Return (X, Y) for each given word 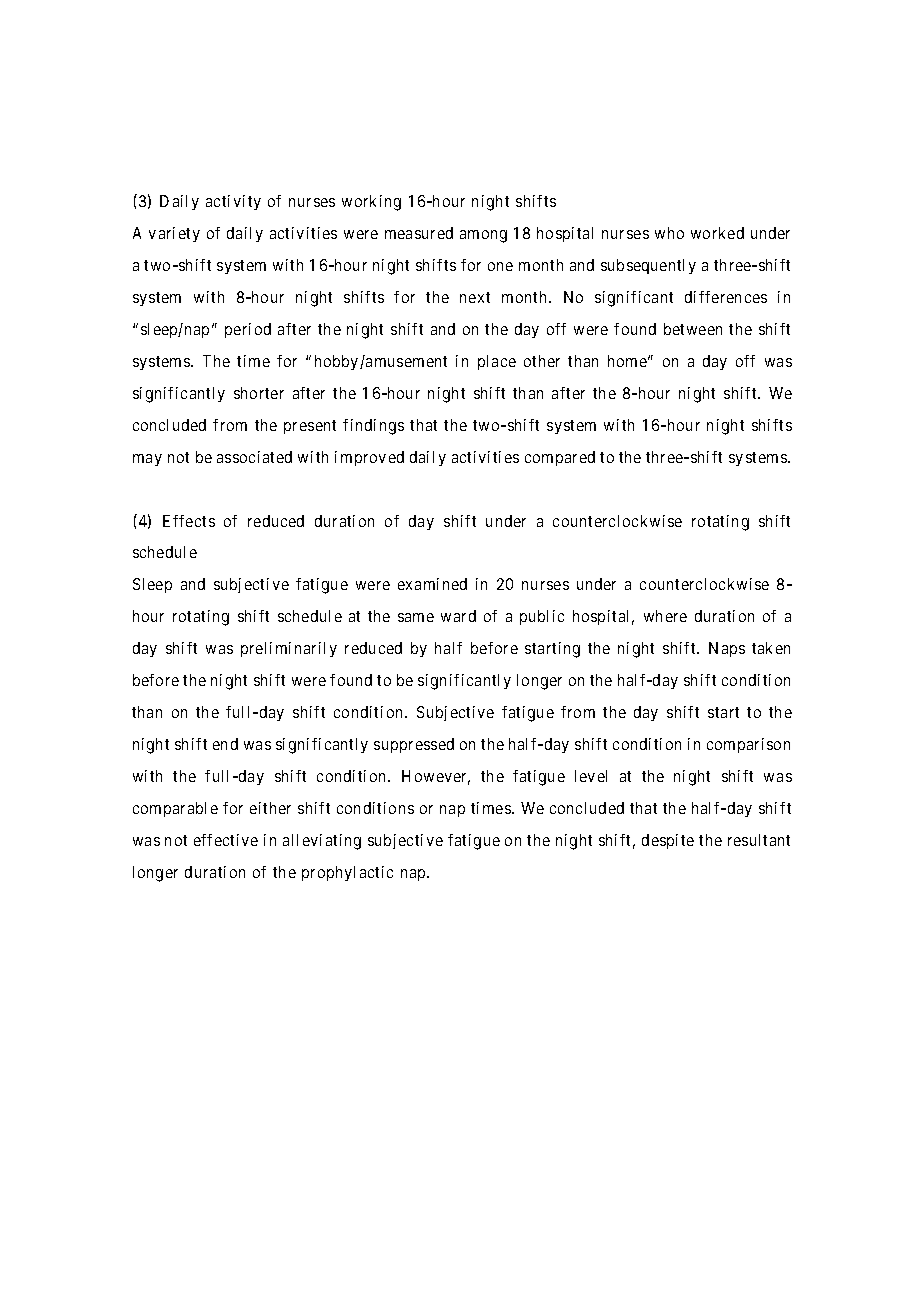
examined (432, 584)
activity (233, 202)
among (483, 236)
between (693, 329)
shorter (259, 393)
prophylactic (347, 873)
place (497, 362)
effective (226, 840)
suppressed (414, 745)
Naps (727, 649)
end (225, 744)
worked (717, 233)
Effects (189, 521)
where (665, 616)
